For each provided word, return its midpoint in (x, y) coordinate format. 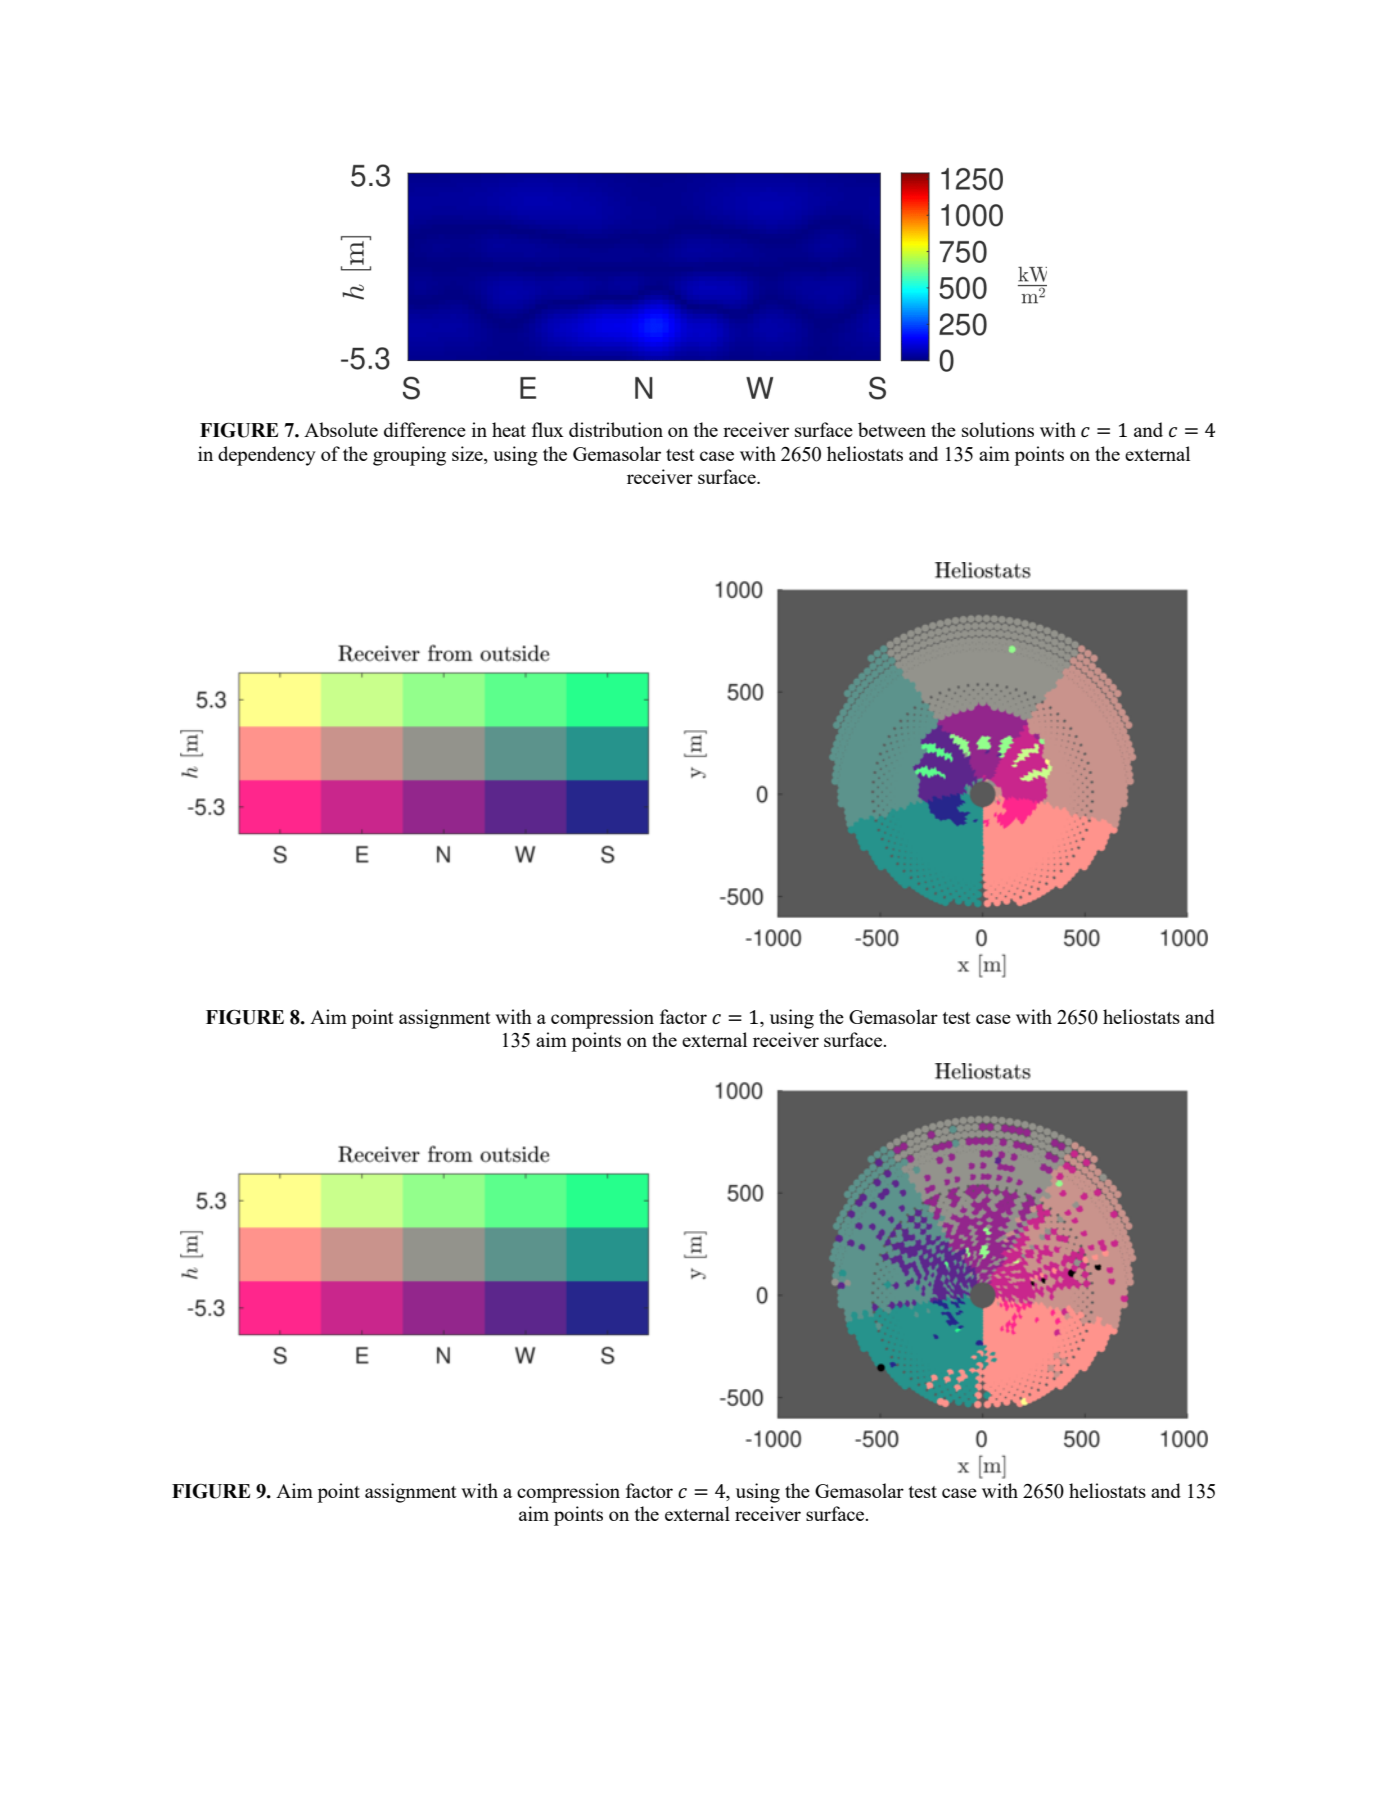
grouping (409, 456)
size (468, 453)
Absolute (341, 429)
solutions (998, 429)
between (892, 429)
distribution (616, 429)
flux (548, 429)
